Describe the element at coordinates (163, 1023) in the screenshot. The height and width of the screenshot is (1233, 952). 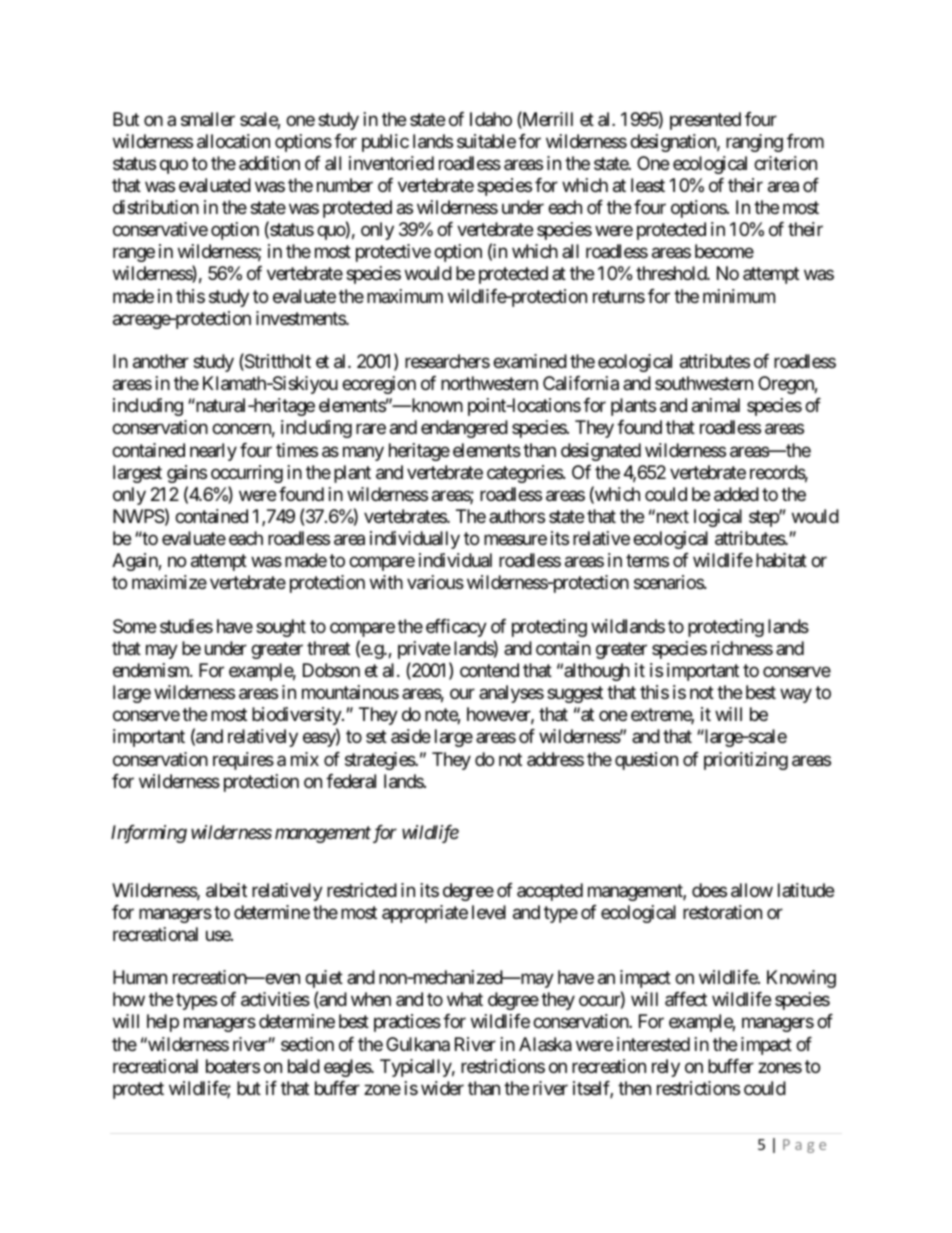
I see `help` at that location.
